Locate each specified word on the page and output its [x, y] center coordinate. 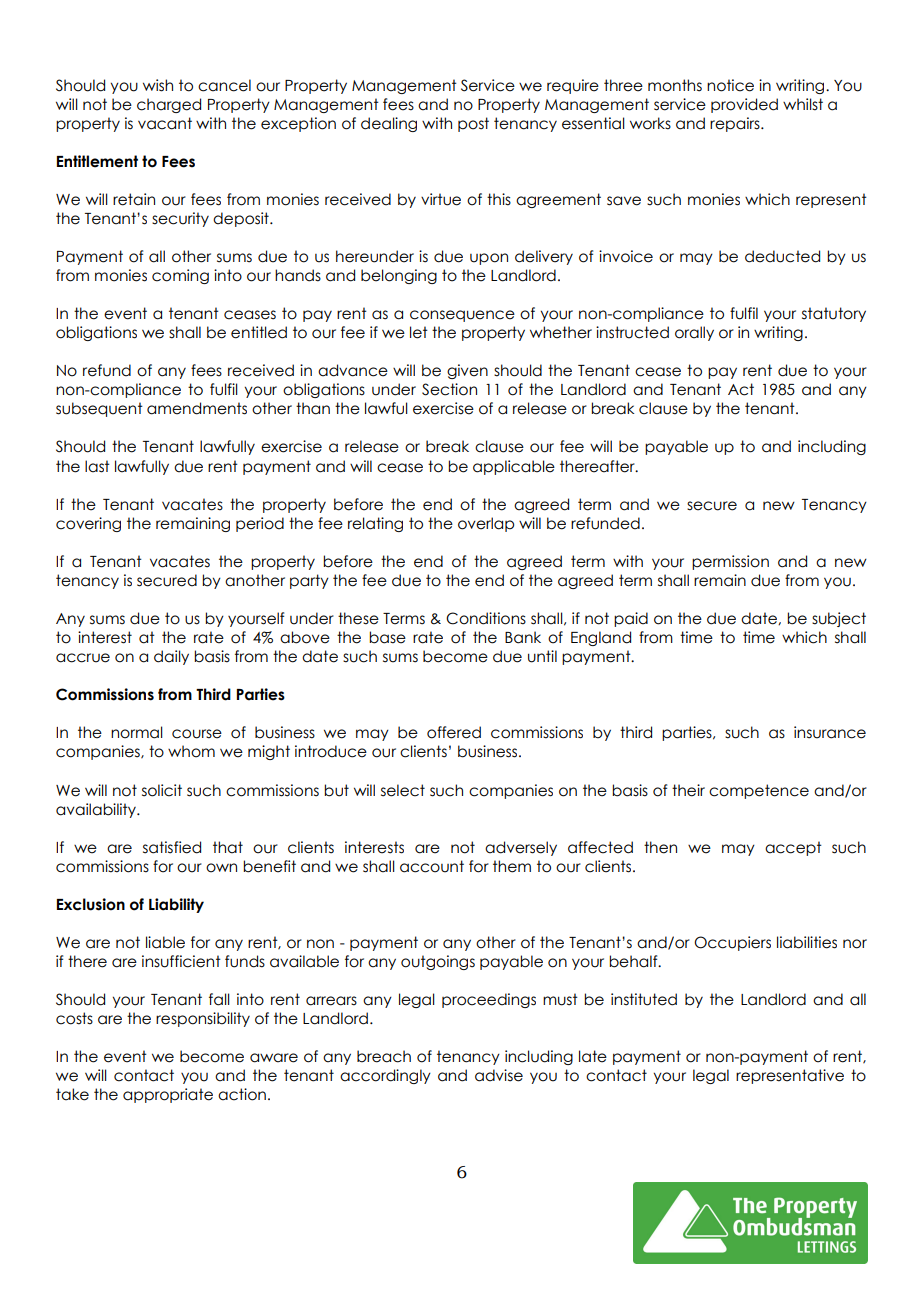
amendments [197, 408]
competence [759, 791]
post [473, 124]
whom [191, 751]
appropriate [168, 1095]
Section [449, 389]
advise [499, 1075]
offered [454, 732]
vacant [165, 123]
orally [694, 333]
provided [744, 105]
